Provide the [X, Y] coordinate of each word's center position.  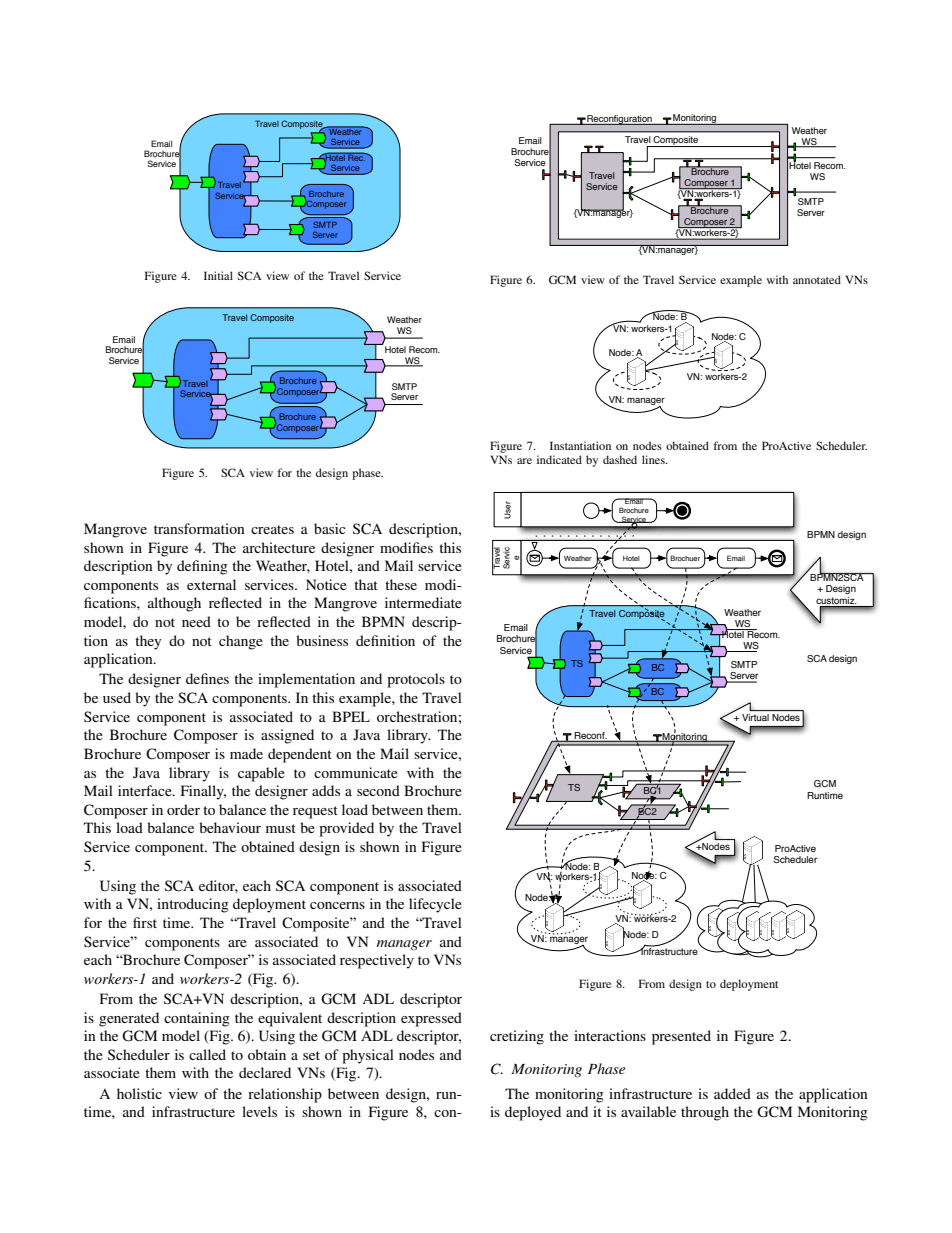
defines [207, 678]
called [207, 1054]
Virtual [755, 717]
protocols [416, 680]
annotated [817, 279]
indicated [559, 459]
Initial [218, 275]
